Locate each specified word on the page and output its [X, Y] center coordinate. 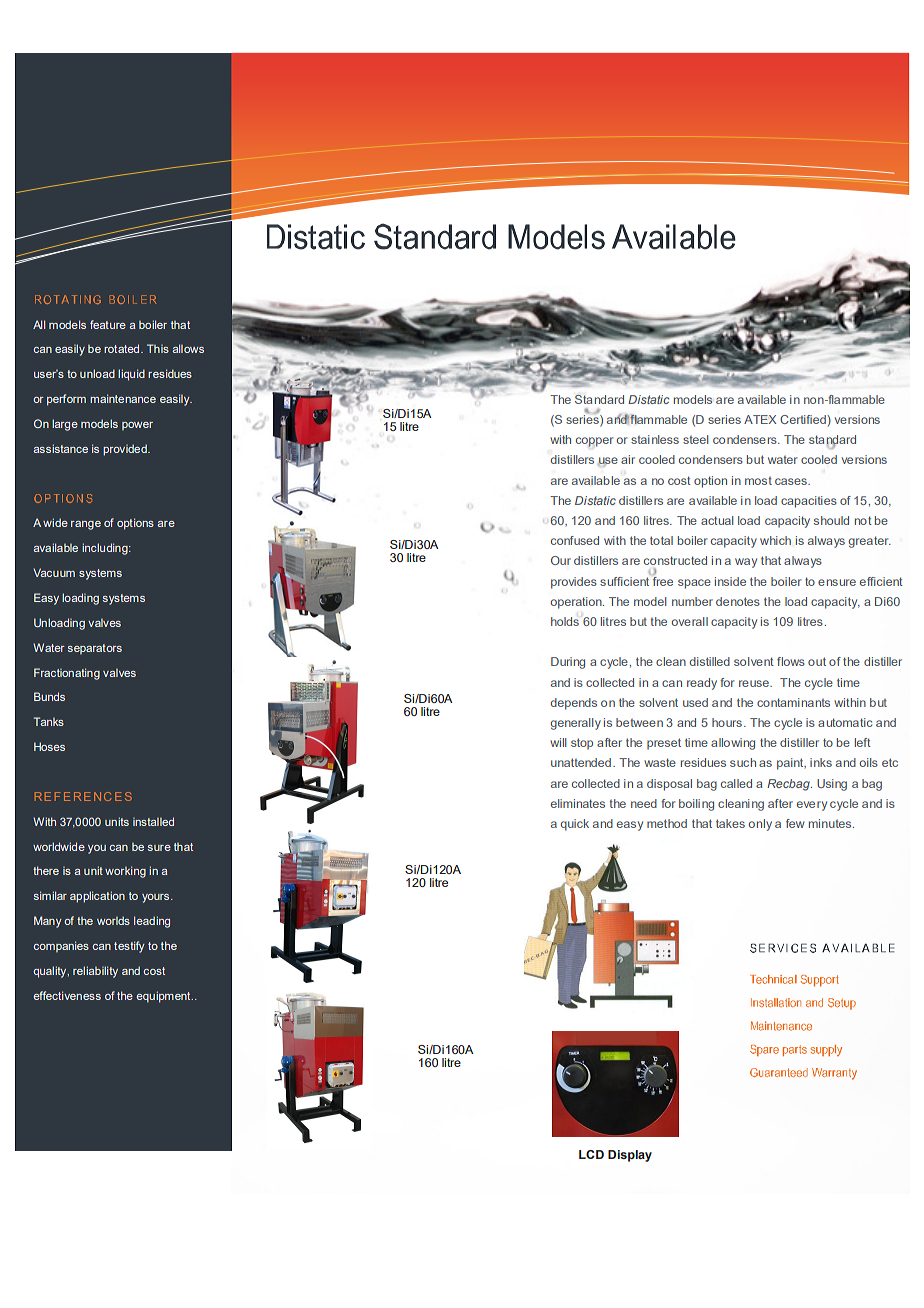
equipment [164, 997]
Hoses [49, 746]
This [158, 348]
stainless [655, 439]
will [558, 742]
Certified [803, 419]
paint [791, 764]
